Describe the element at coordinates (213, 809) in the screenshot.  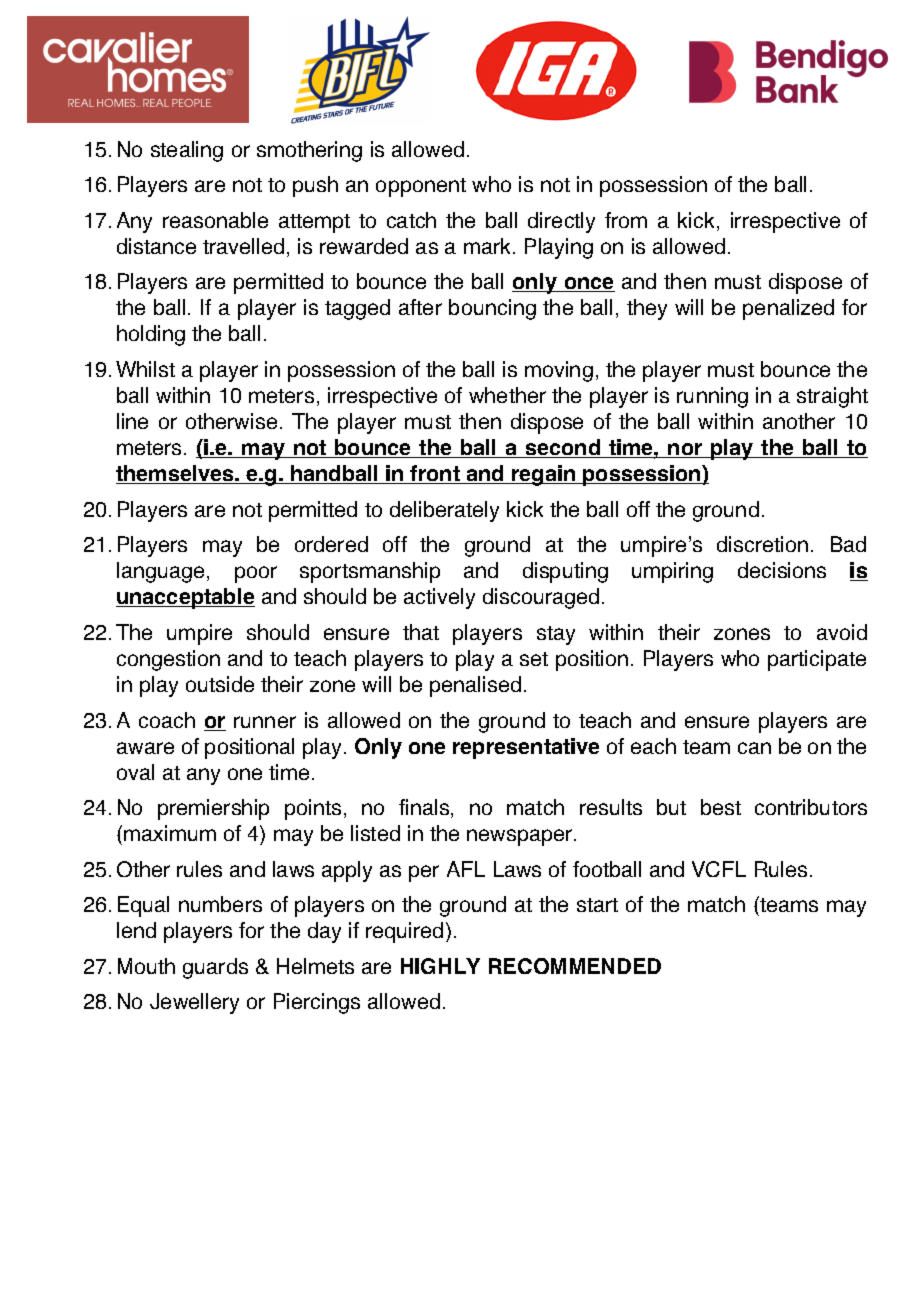
I see `premiership` at that location.
